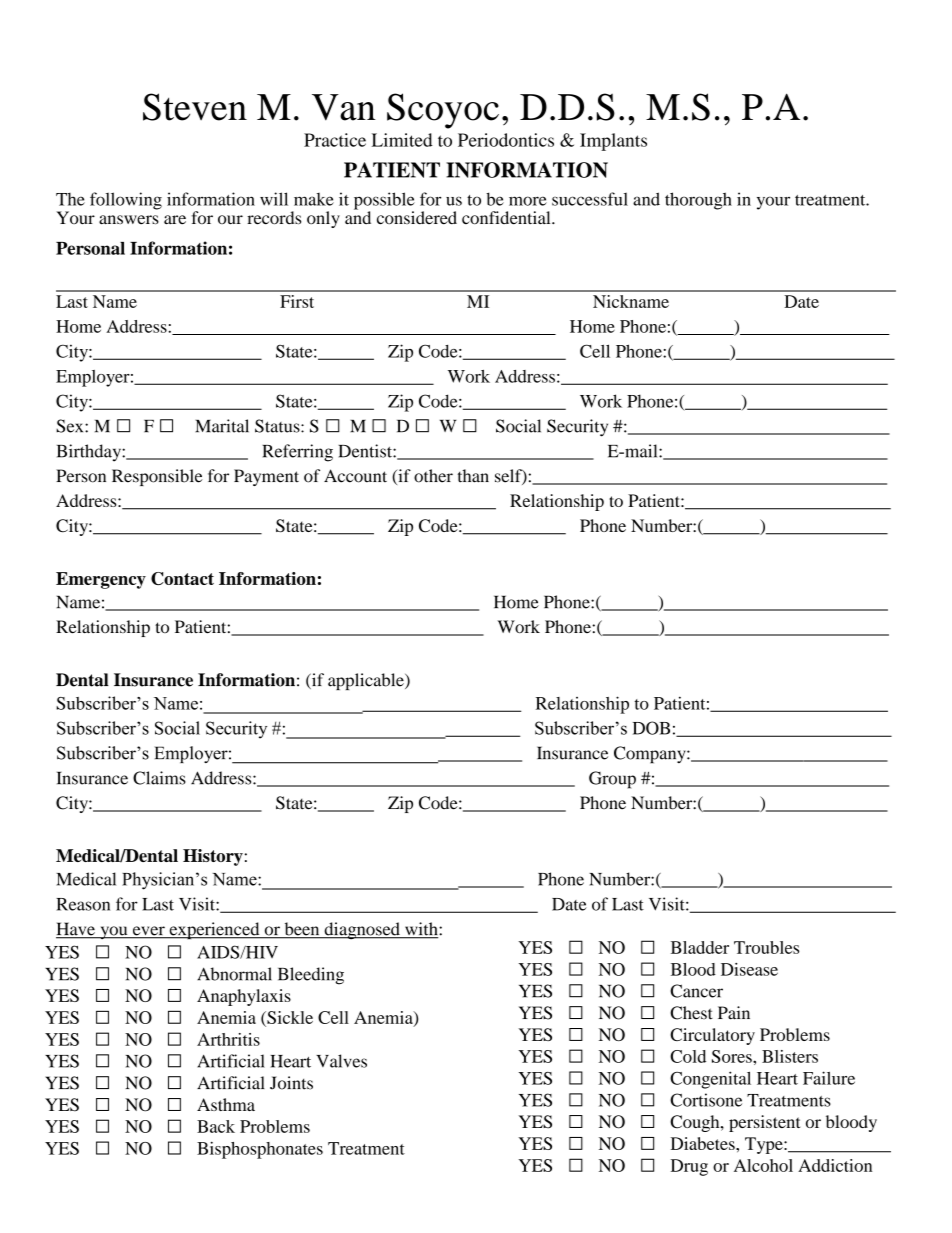  I want to click on Back, so click(216, 1126).
